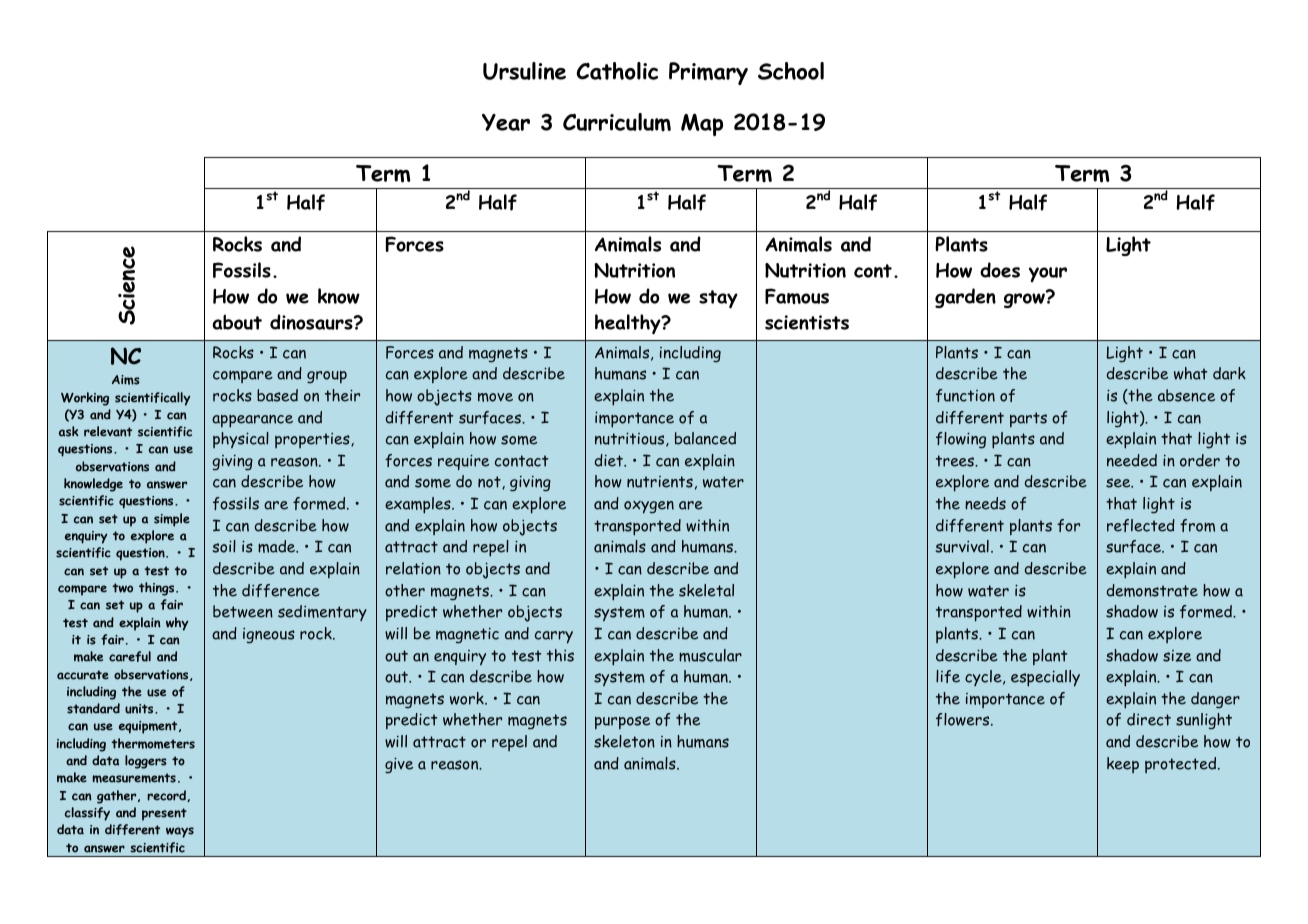 The height and width of the document is (924, 1308). What do you see at coordinates (1177, 656) in the document?
I see `size` at bounding box center [1177, 656].
